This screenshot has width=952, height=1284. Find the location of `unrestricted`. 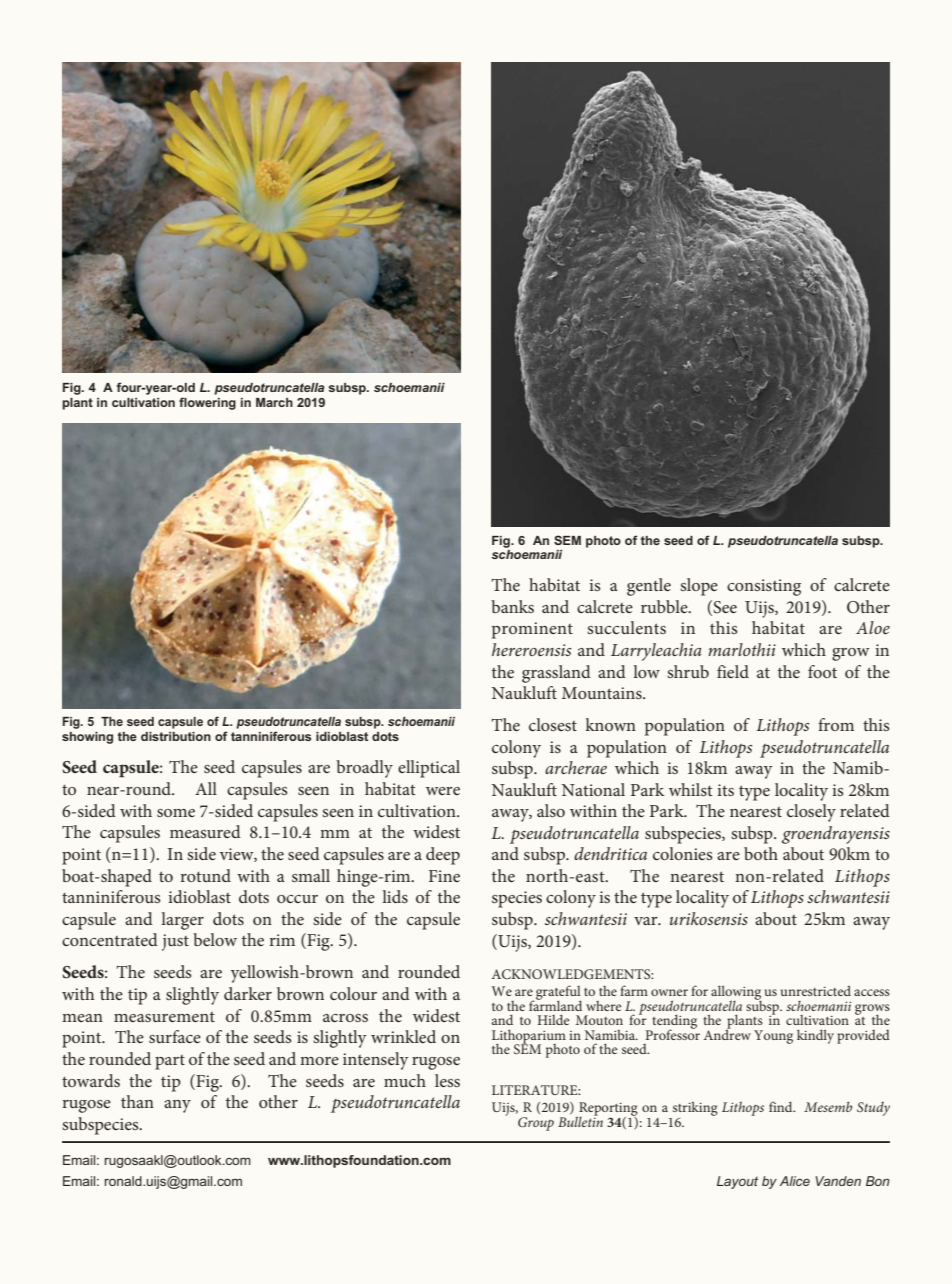

unrestricted is located at coordinates (816, 990).
